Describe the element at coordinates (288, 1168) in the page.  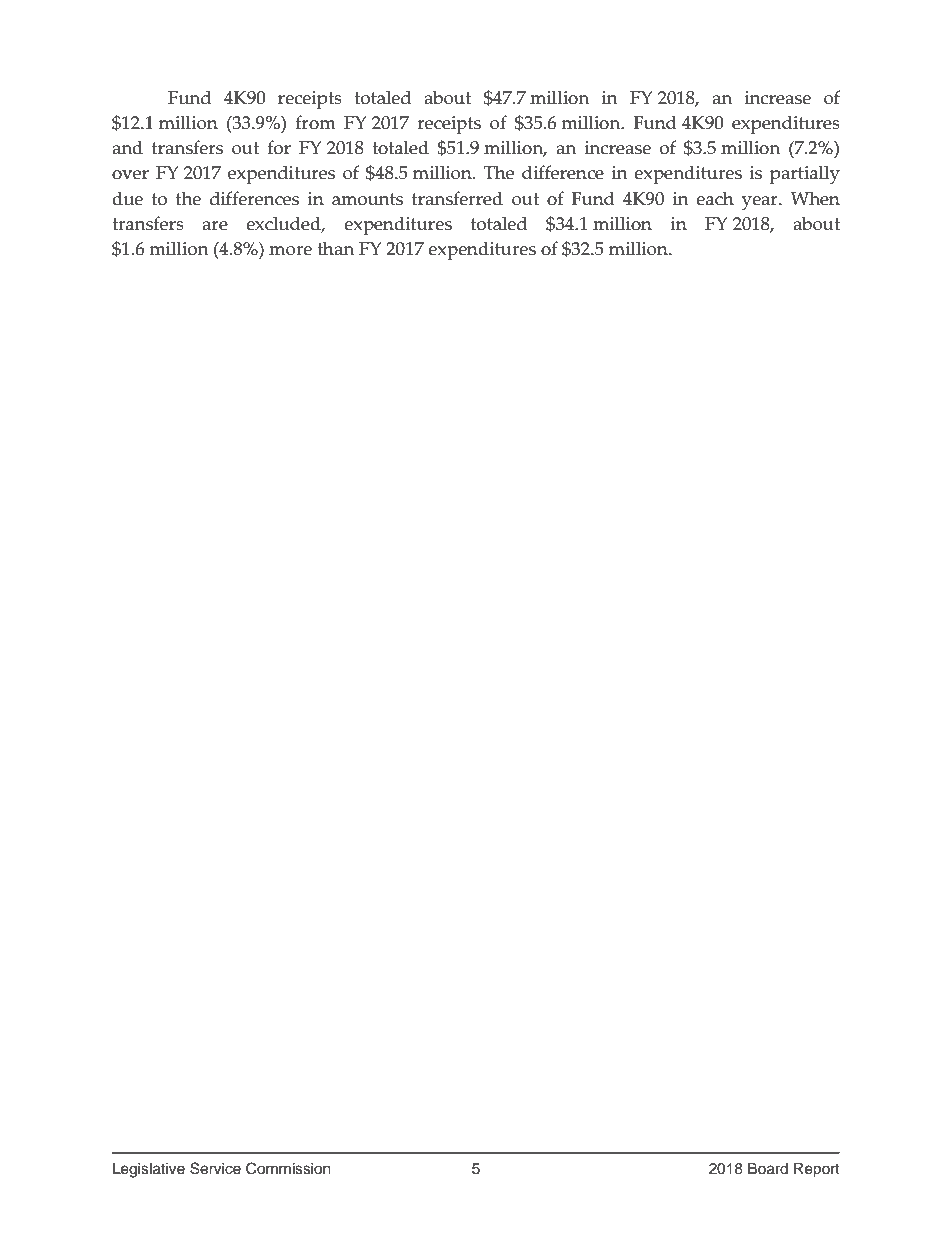
I see `Commission` at that location.
